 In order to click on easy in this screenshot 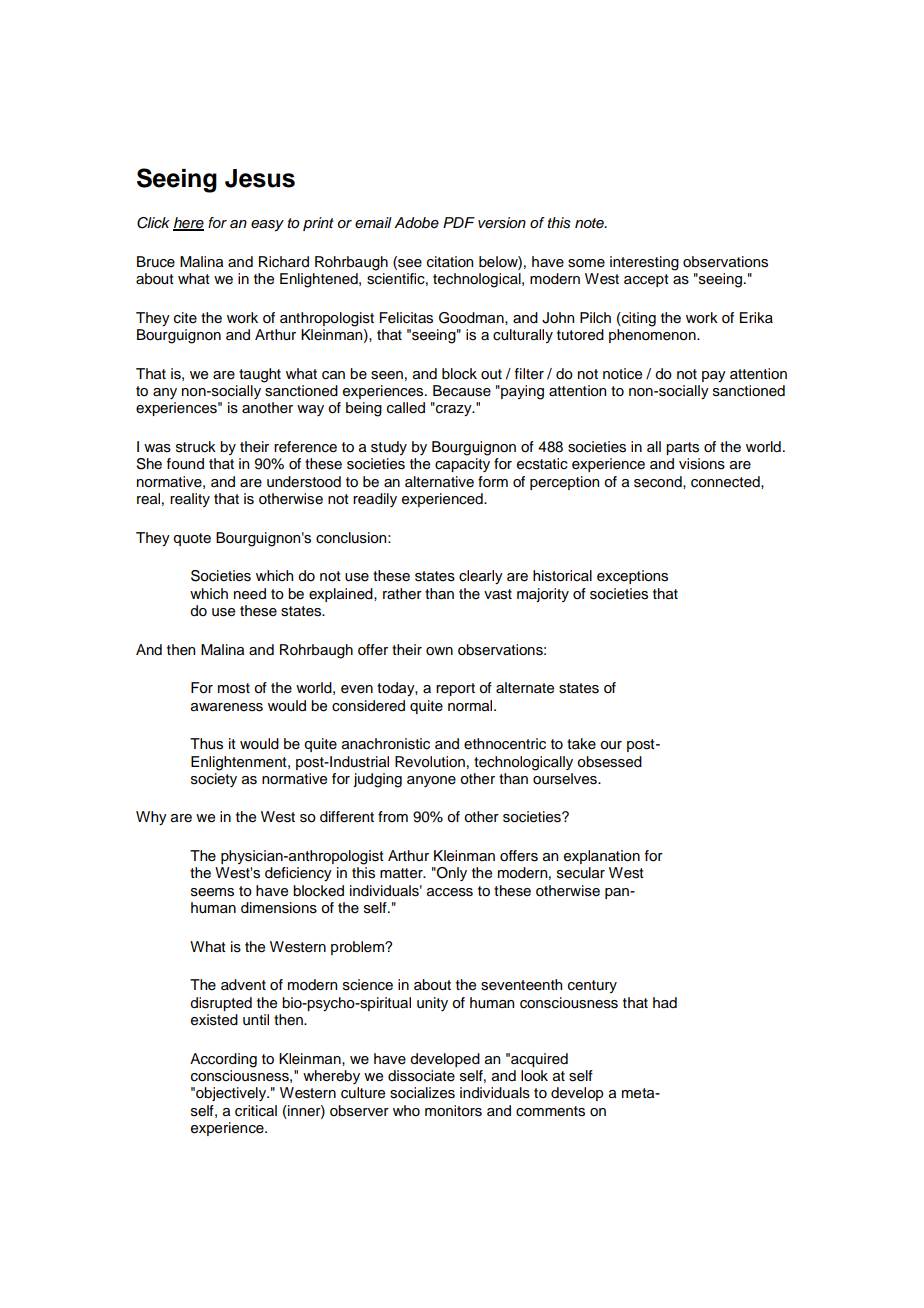, I will do `click(267, 225)`.
